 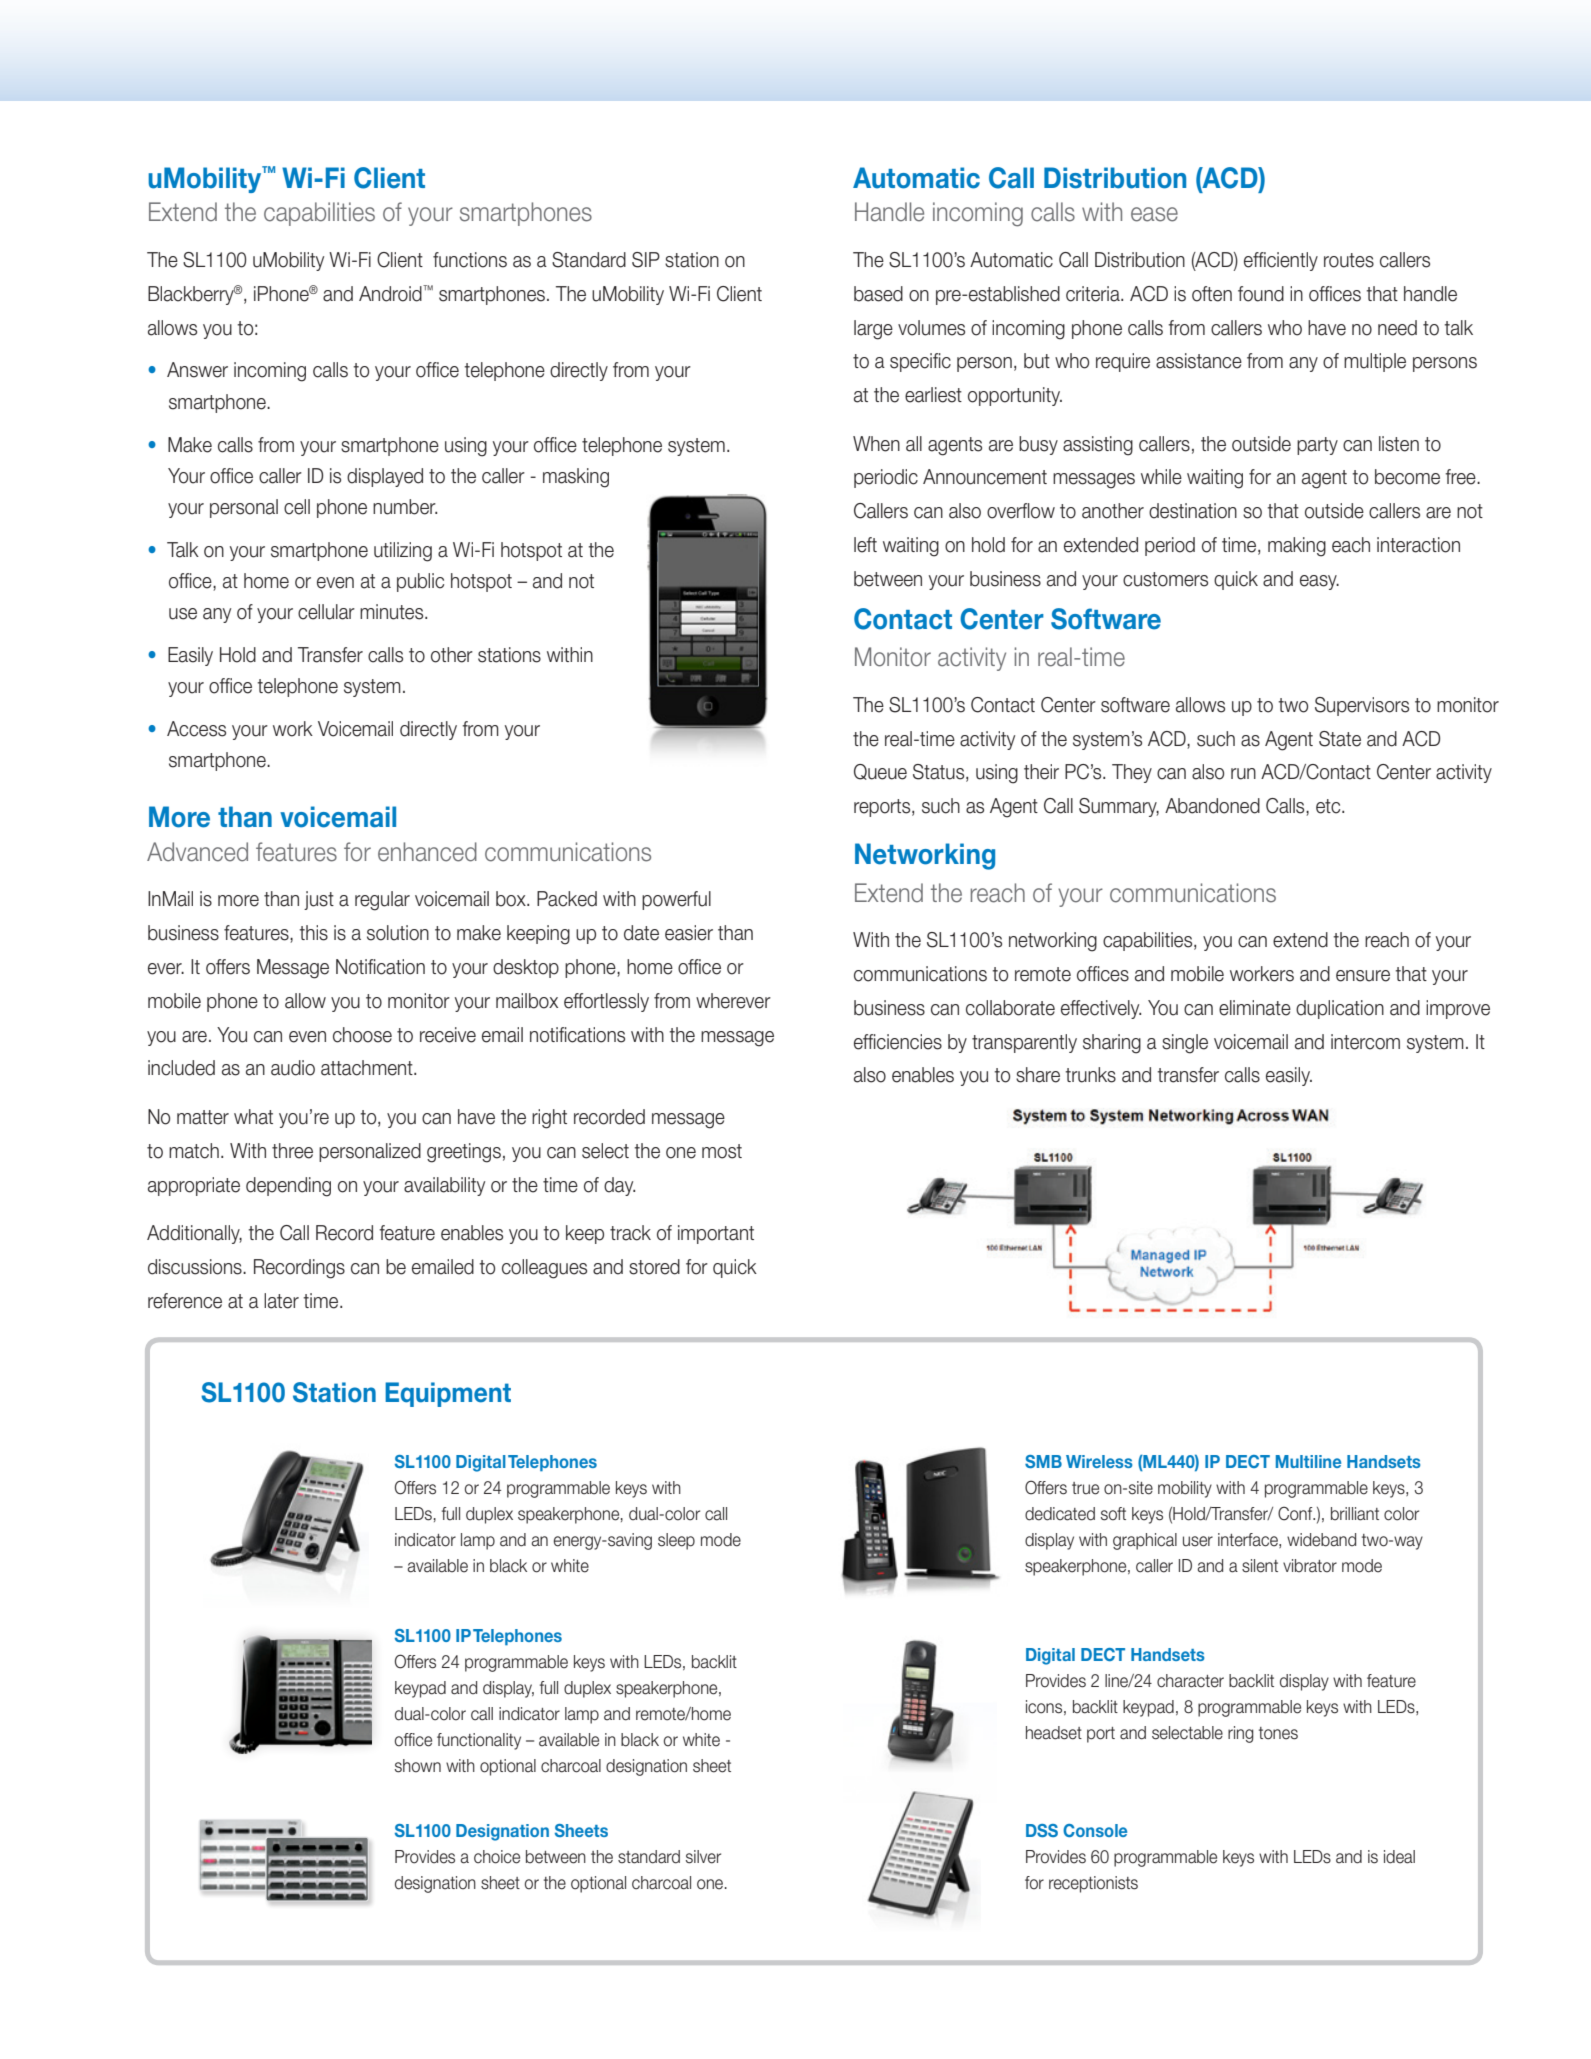 I want to click on Conf, so click(x=1296, y=1513).
